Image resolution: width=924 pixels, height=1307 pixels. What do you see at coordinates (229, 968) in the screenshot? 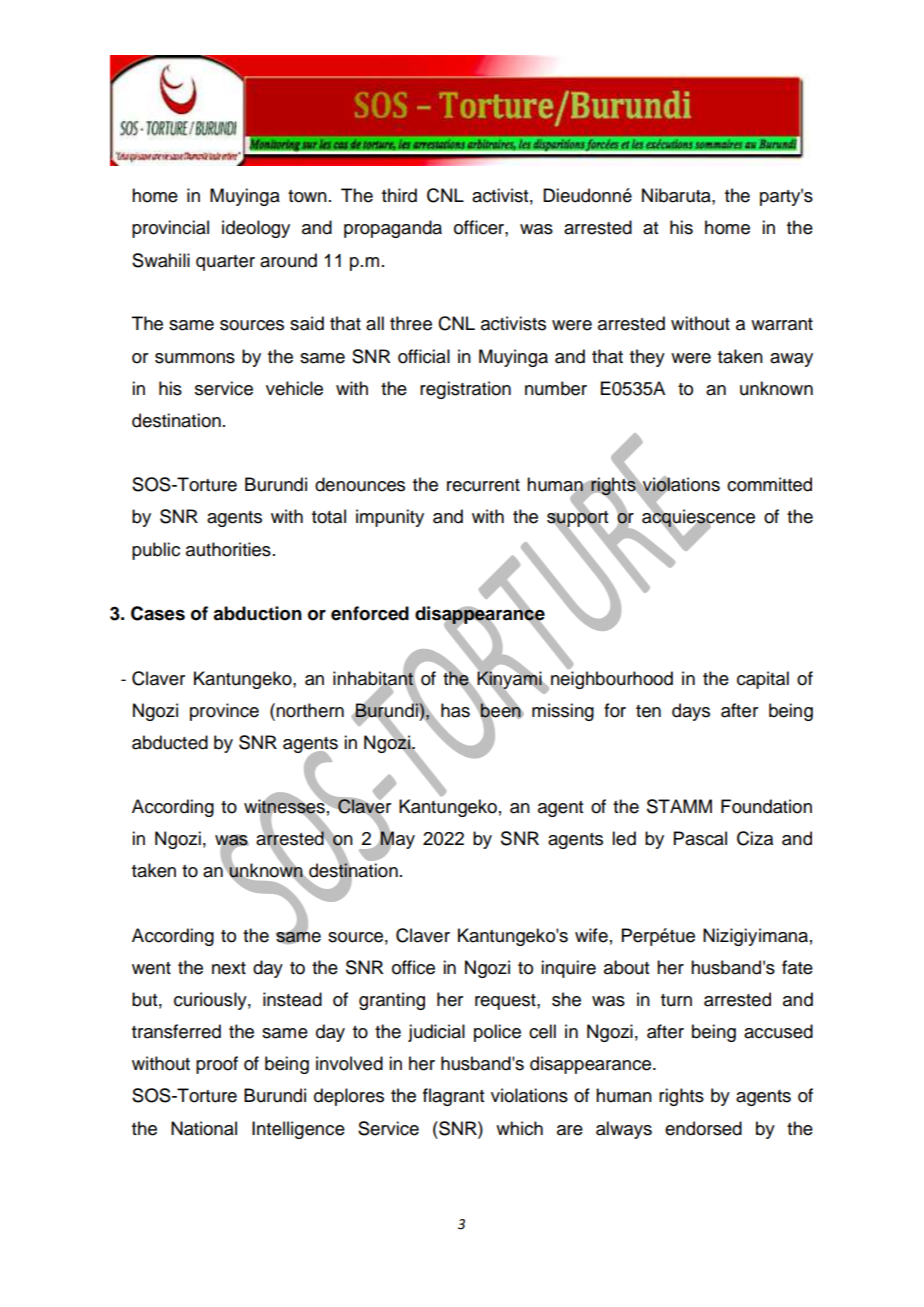
I see `next` at bounding box center [229, 968].
